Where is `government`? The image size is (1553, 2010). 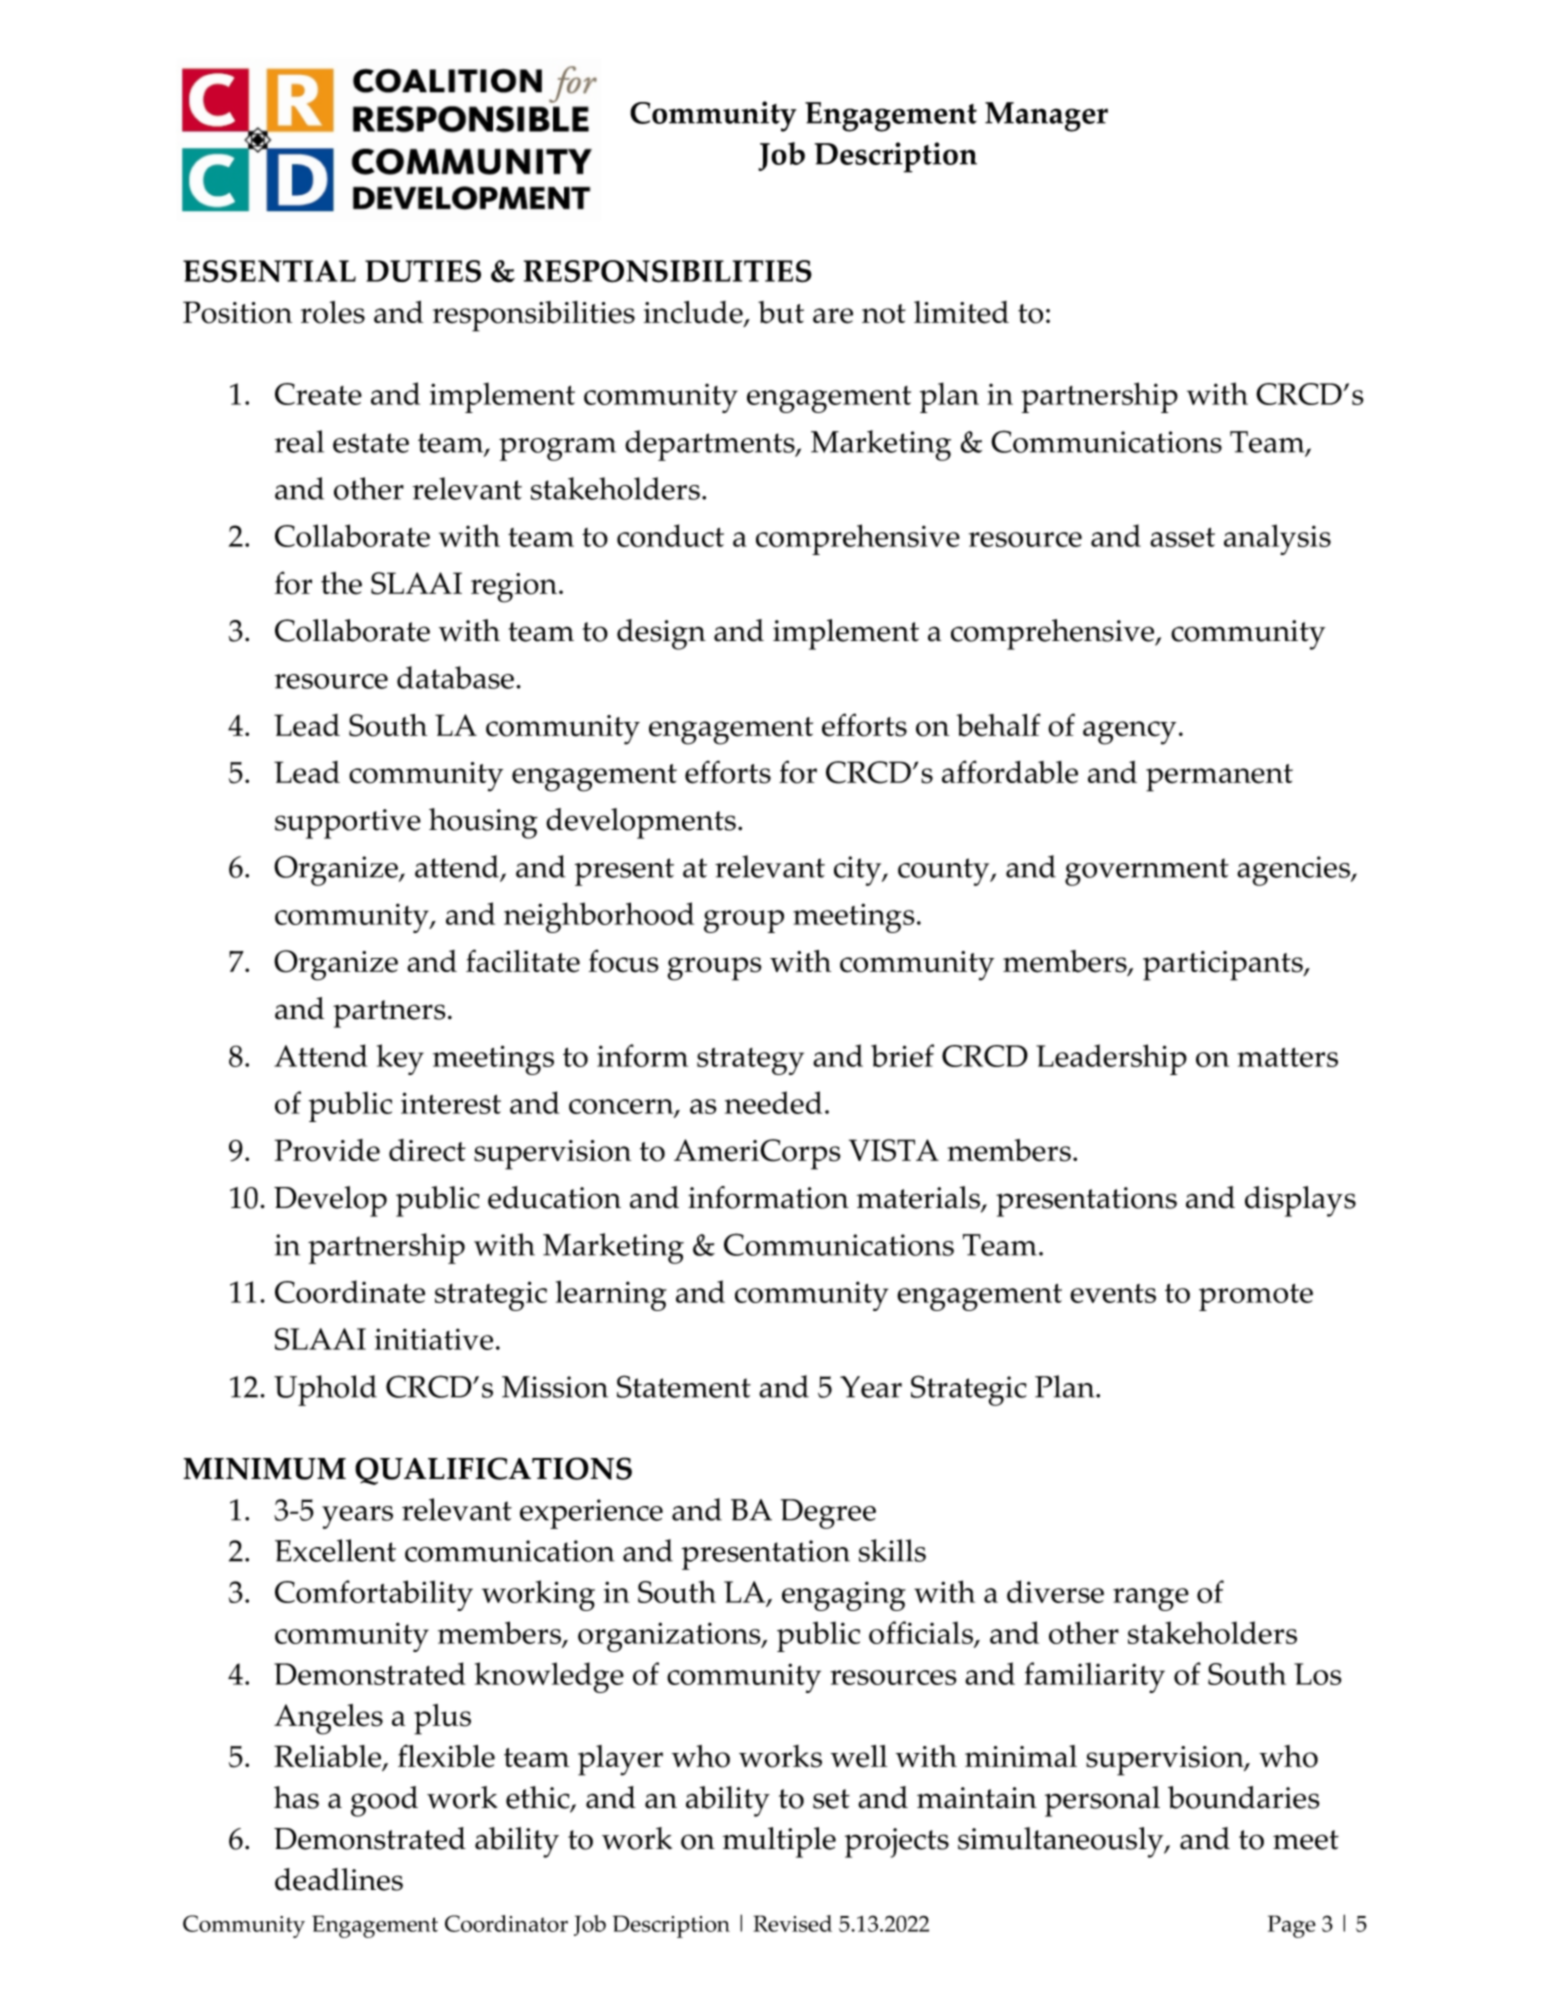 government is located at coordinates (1147, 872).
